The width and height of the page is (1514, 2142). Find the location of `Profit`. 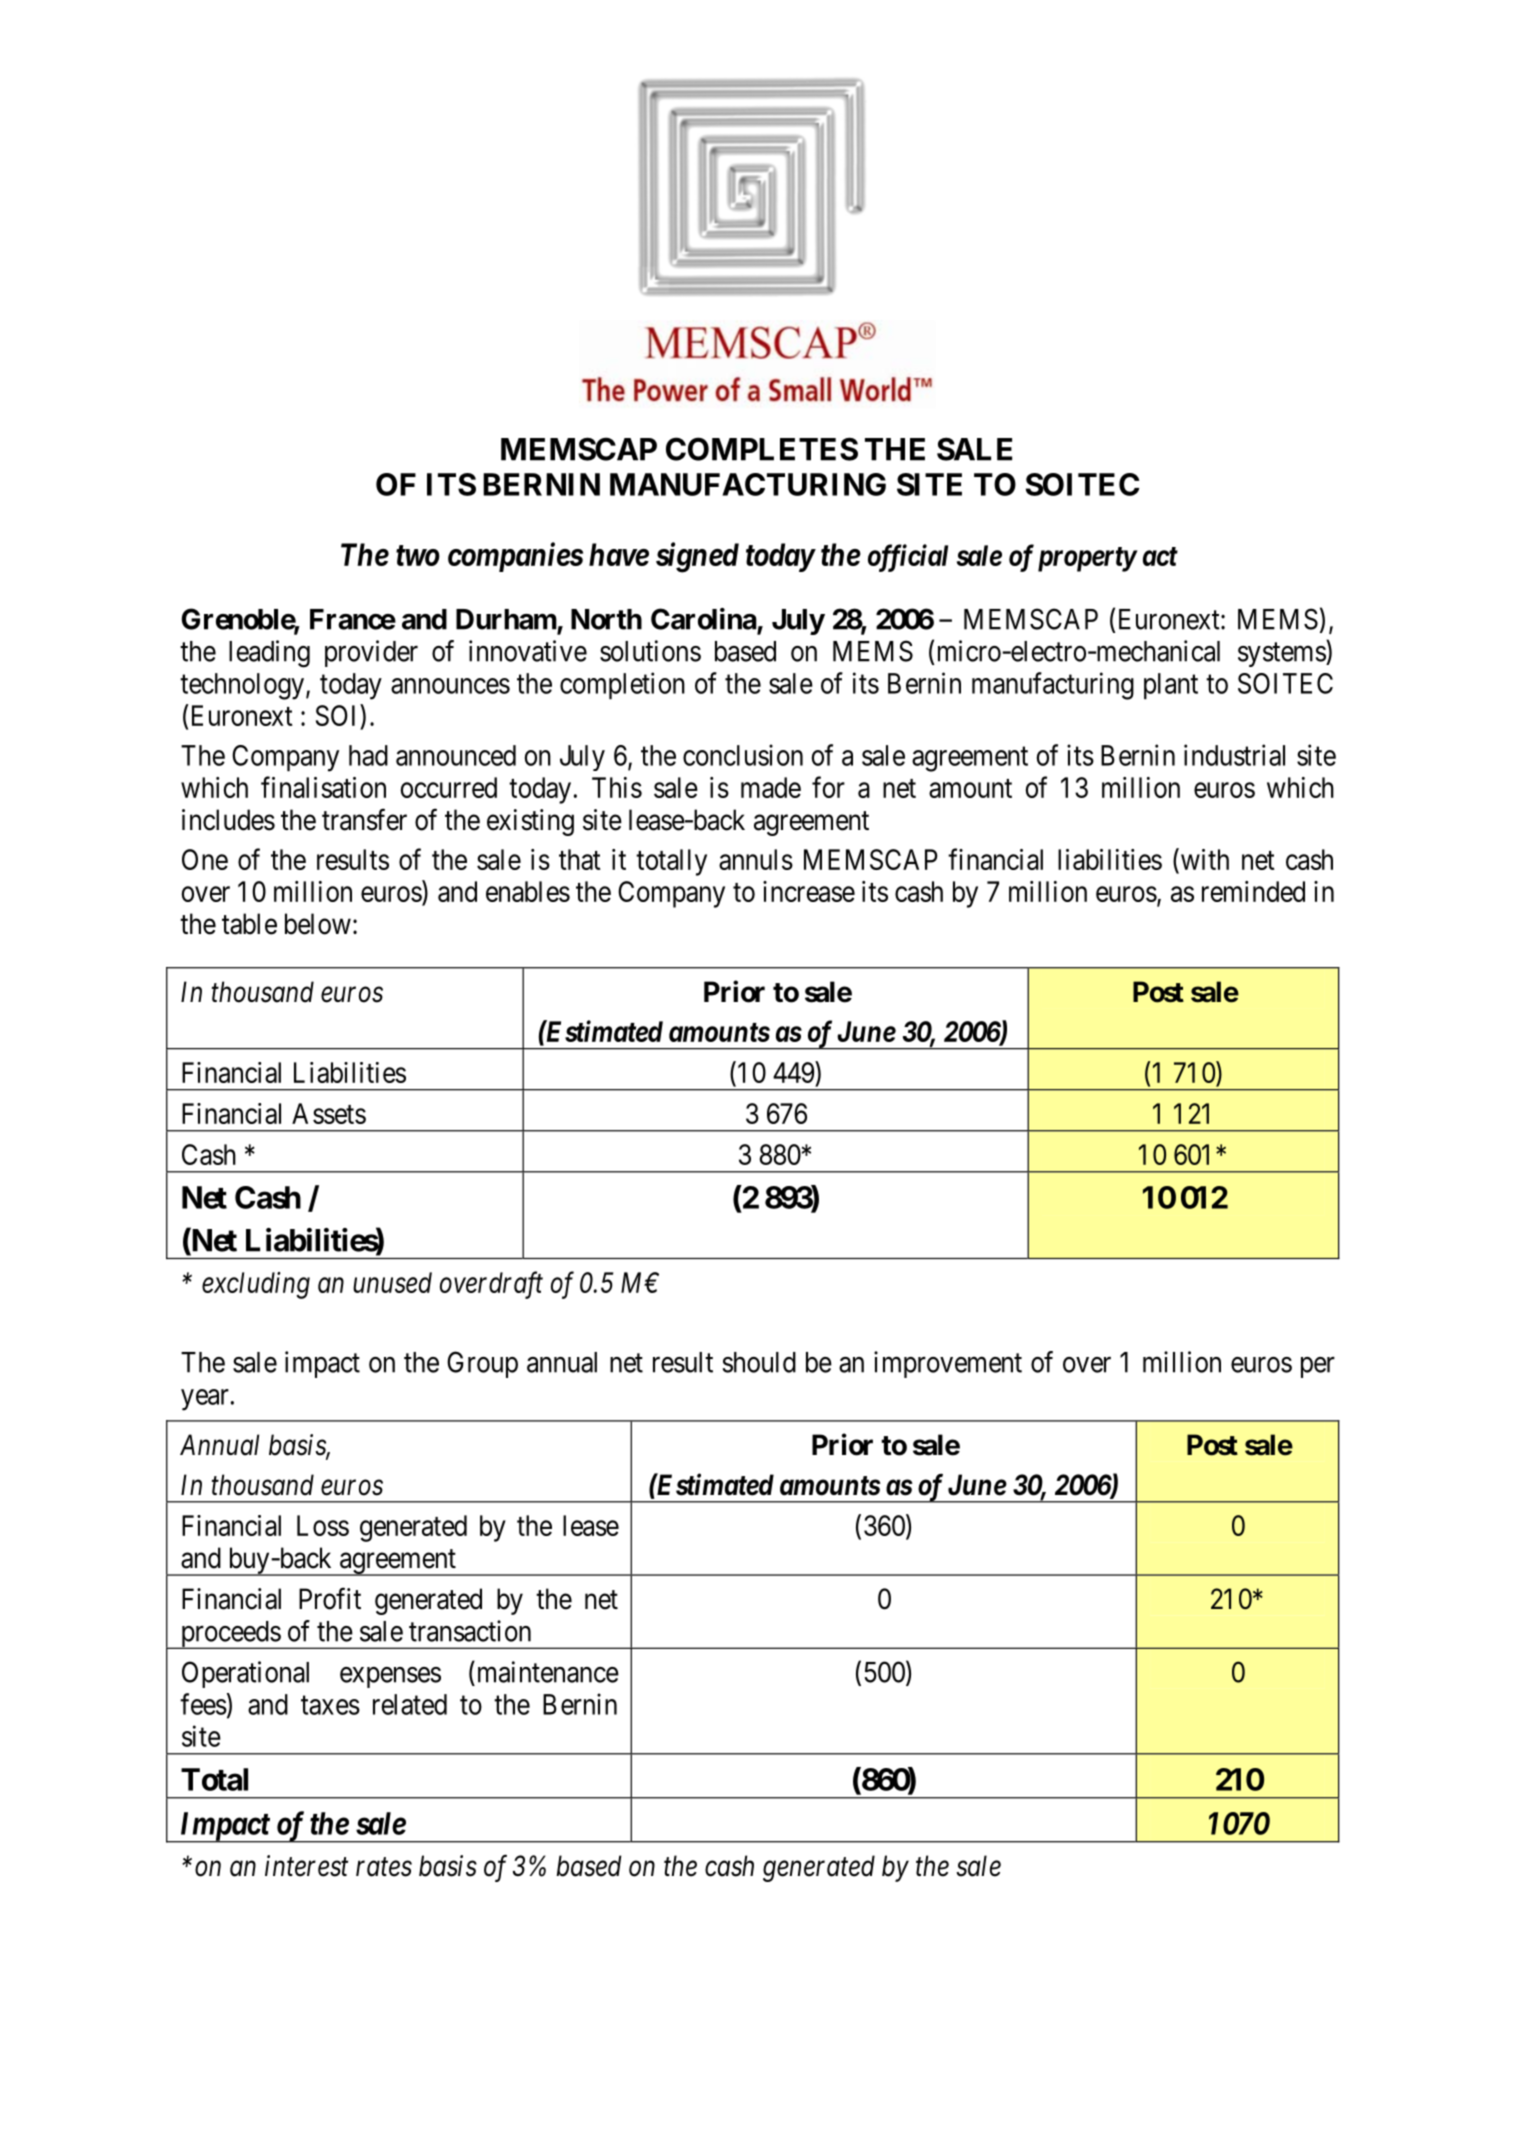

Profit is located at coordinates (330, 1599).
